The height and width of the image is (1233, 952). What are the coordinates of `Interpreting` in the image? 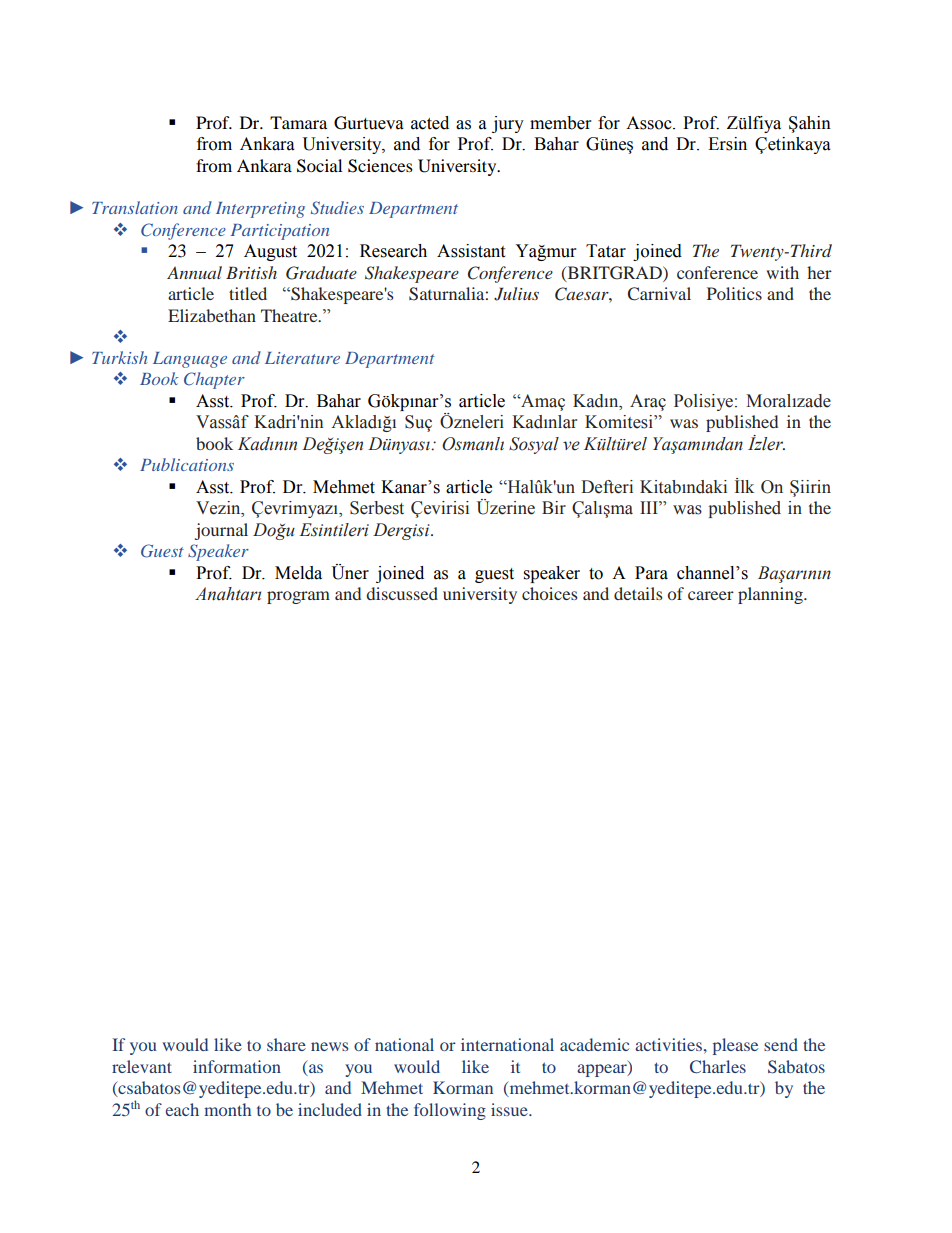 It's located at (260, 210).
